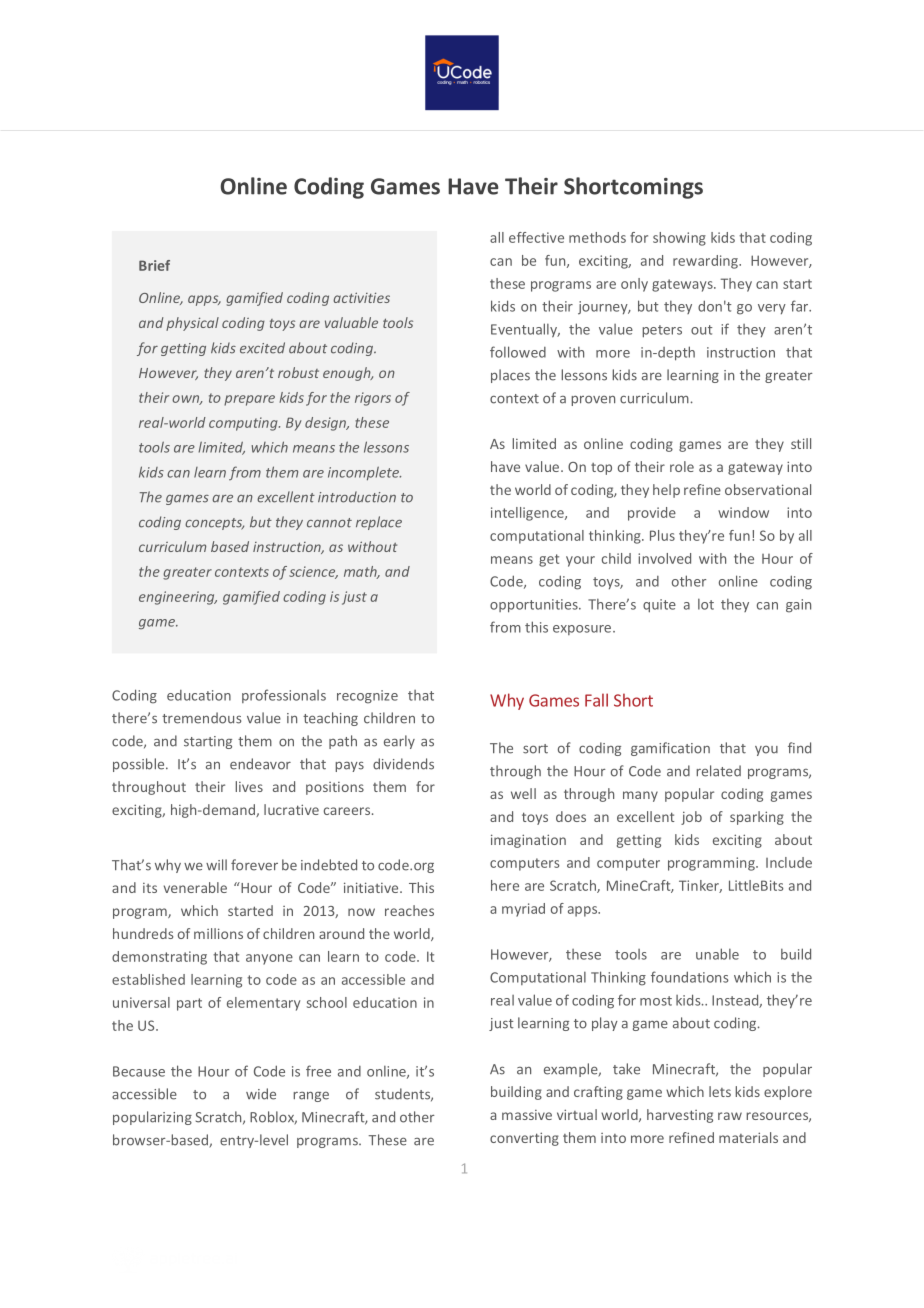  Describe the element at coordinates (706, 604) in the page. I see `lot` at that location.
